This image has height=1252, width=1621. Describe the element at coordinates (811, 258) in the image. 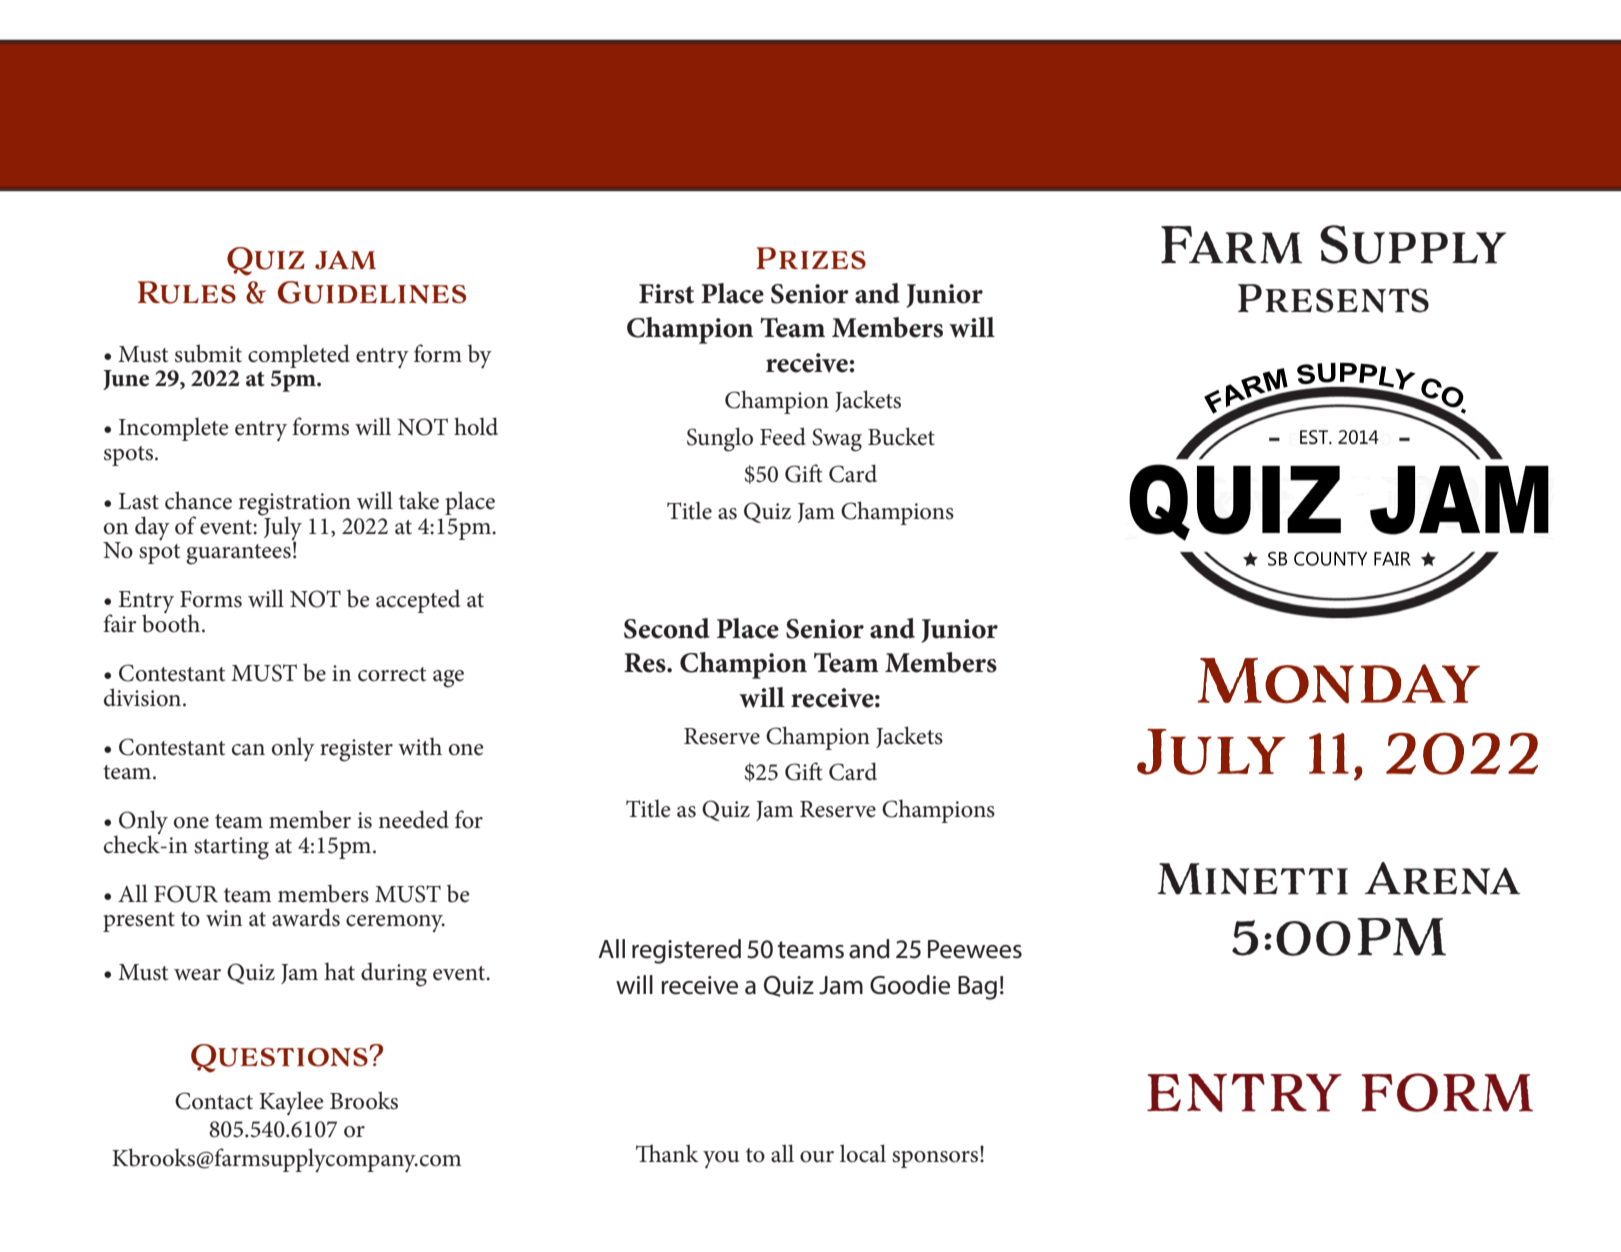

I see `Prizes` at that location.
